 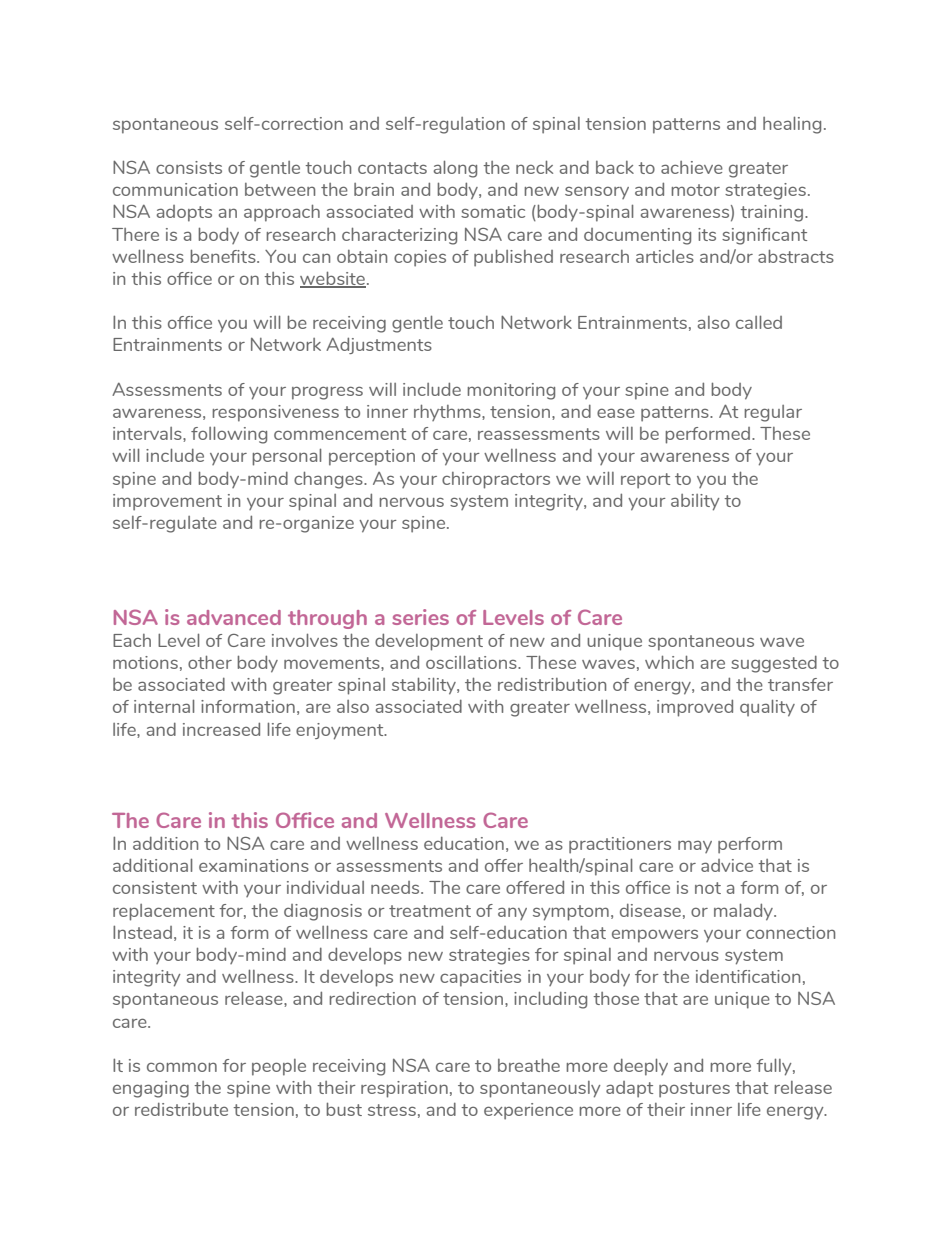 What do you see at coordinates (773, 413) in the page?
I see `regular` at bounding box center [773, 413].
